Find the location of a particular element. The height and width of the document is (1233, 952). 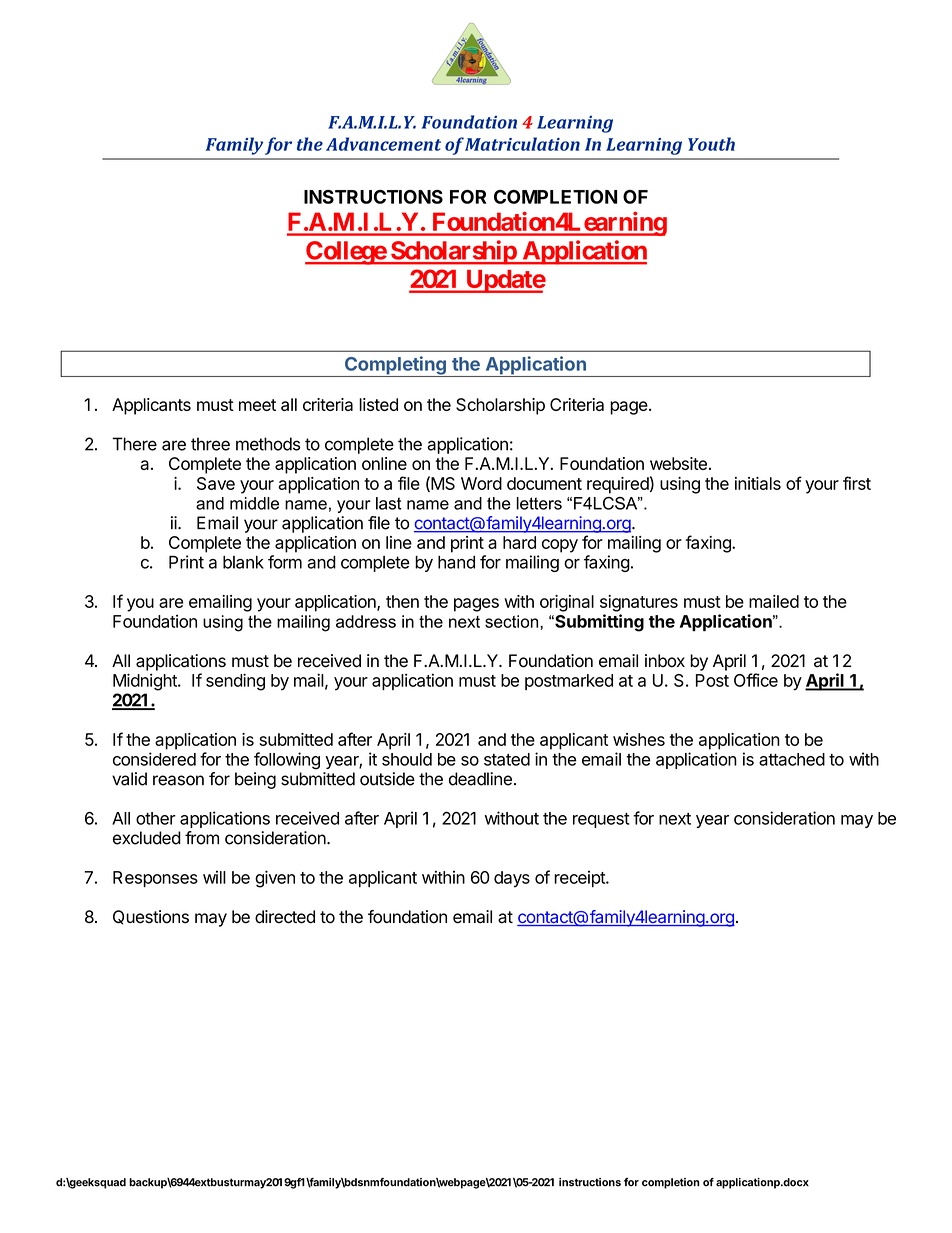

meet is located at coordinates (257, 405).
